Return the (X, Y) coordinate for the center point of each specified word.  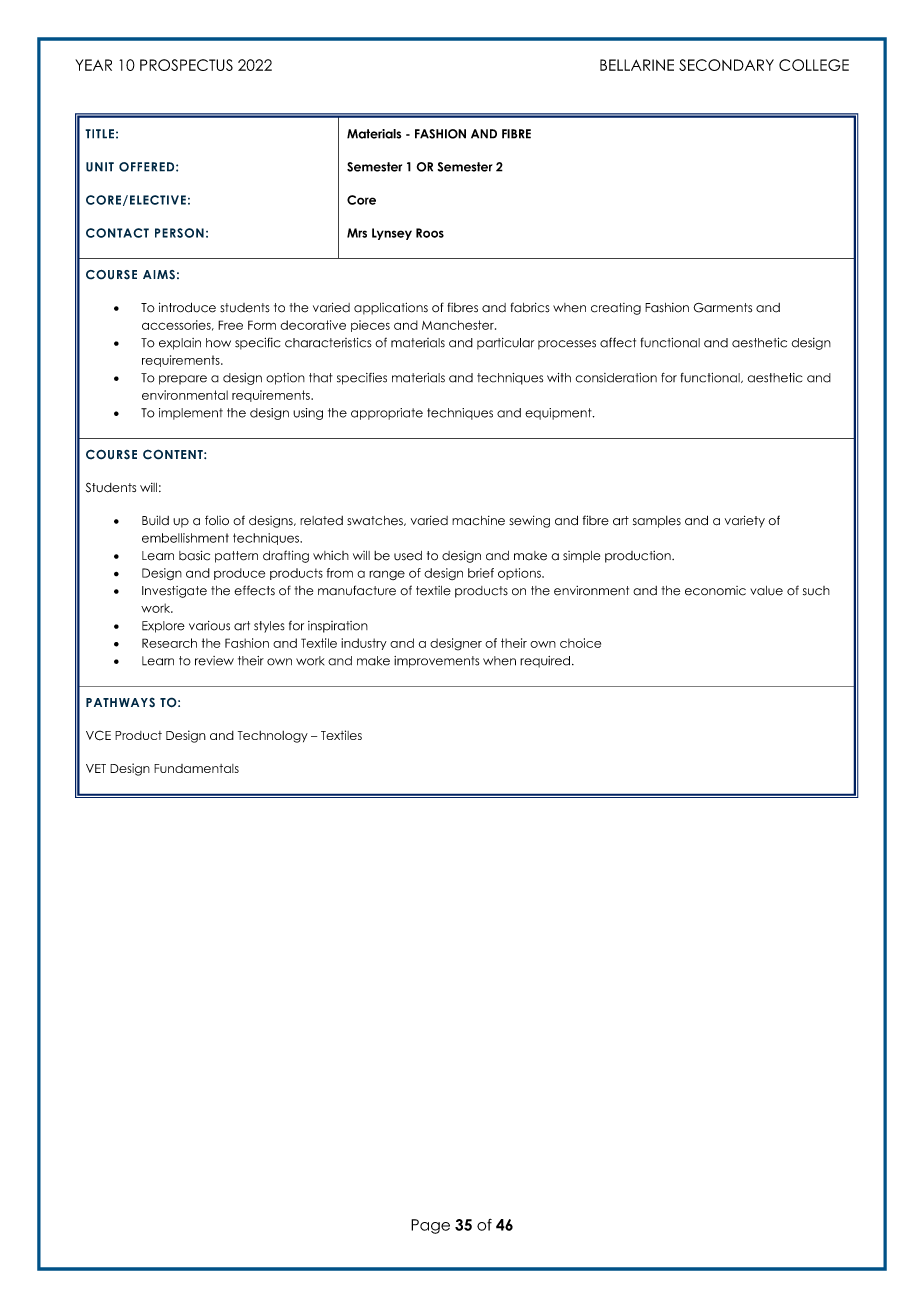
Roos (430, 233)
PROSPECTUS (186, 65)
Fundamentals (196, 768)
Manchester (459, 325)
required (545, 662)
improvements (436, 662)
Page (430, 1226)
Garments (722, 308)
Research (169, 643)
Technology (273, 737)
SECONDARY (726, 65)
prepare (183, 380)
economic (715, 591)
